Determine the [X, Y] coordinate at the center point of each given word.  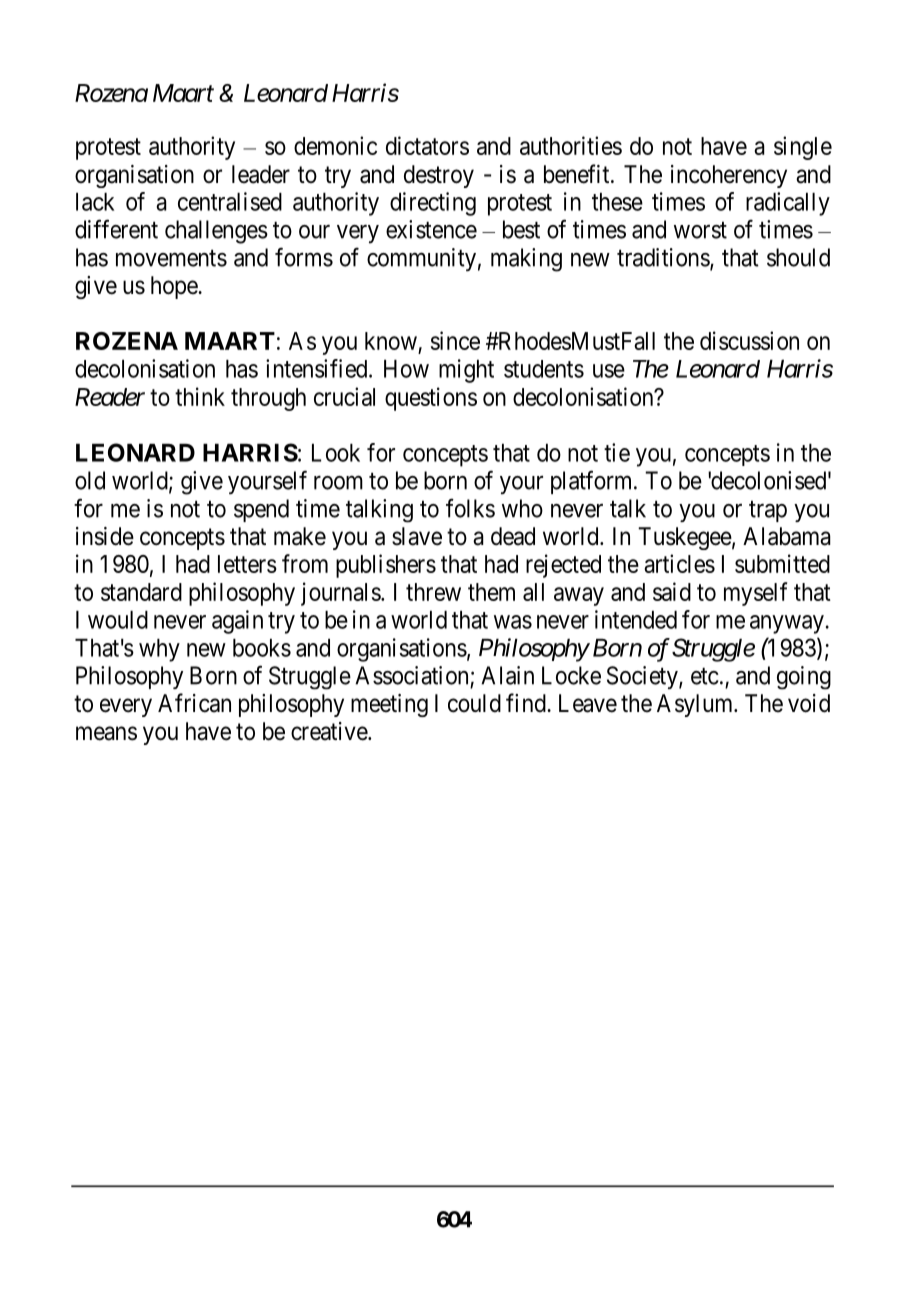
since [455, 340]
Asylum [696, 705]
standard [141, 592]
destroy [439, 176]
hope [175, 287]
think [200, 396]
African [194, 703]
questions [431, 399]
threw [433, 592]
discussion [749, 340]
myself [755, 594]
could [474, 703]
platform [593, 482]
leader [261, 174]
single [803, 148]
